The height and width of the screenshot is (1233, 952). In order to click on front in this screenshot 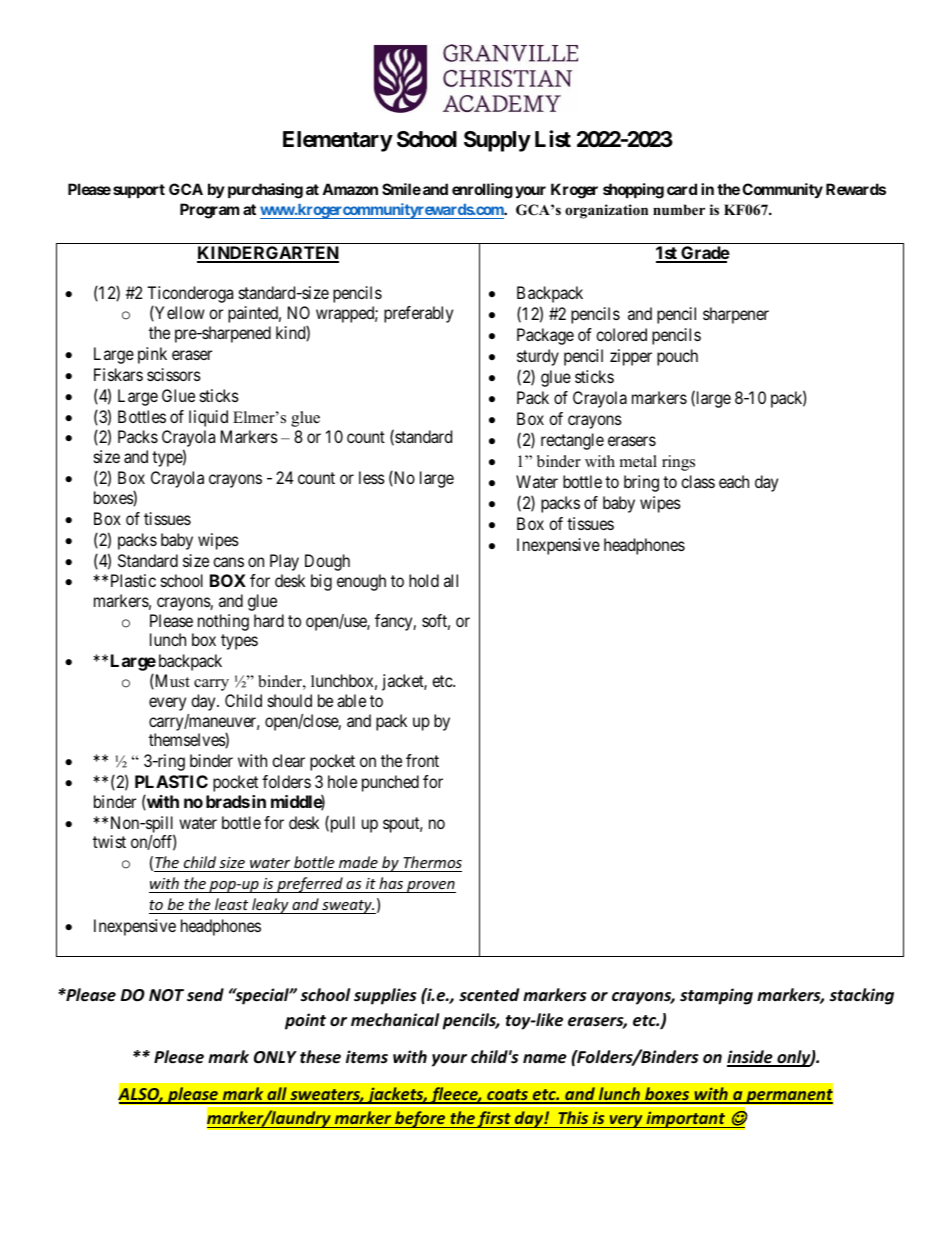, I will do `click(422, 760)`.
